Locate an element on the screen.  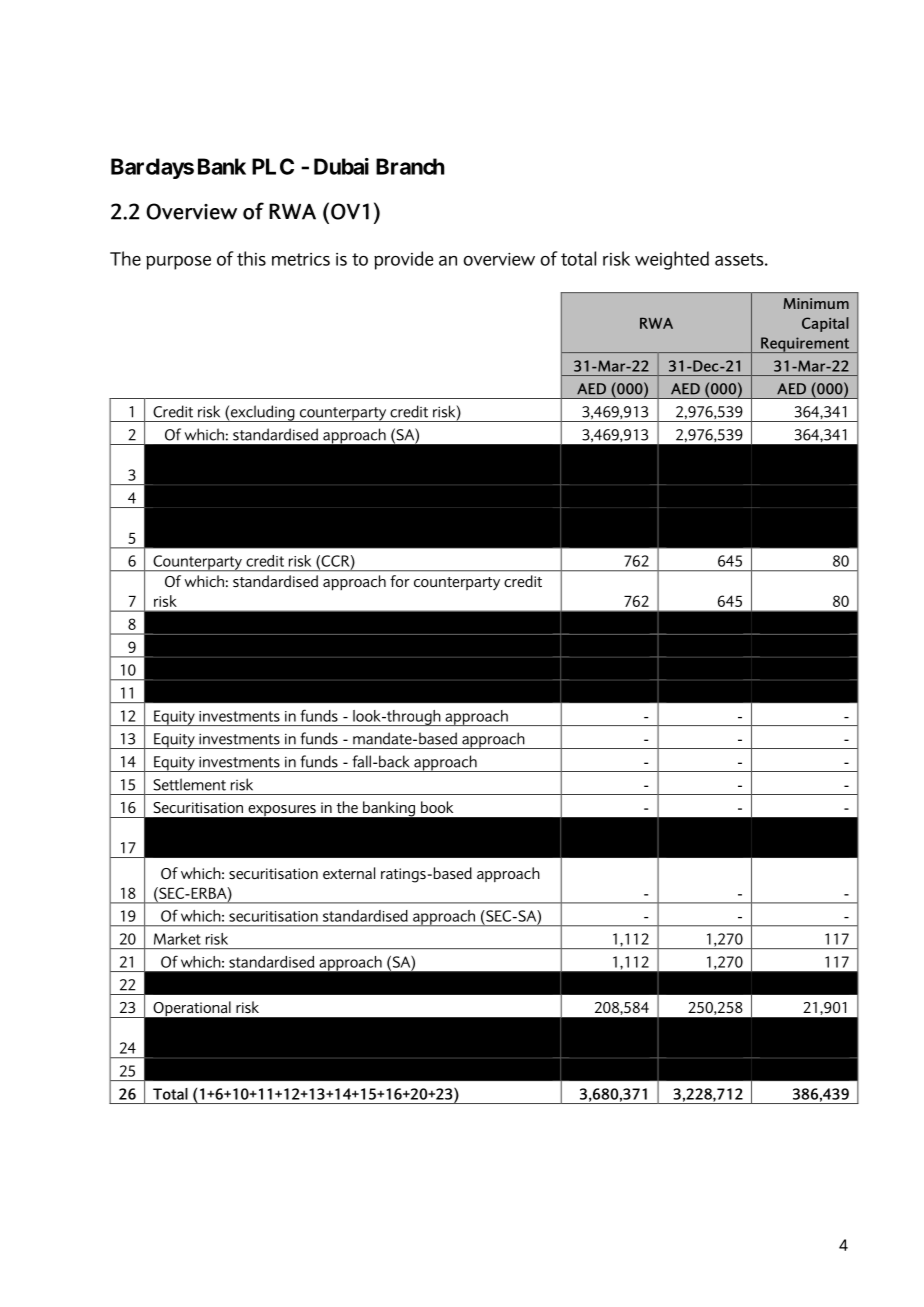
Minimum is located at coordinates (816, 303).
